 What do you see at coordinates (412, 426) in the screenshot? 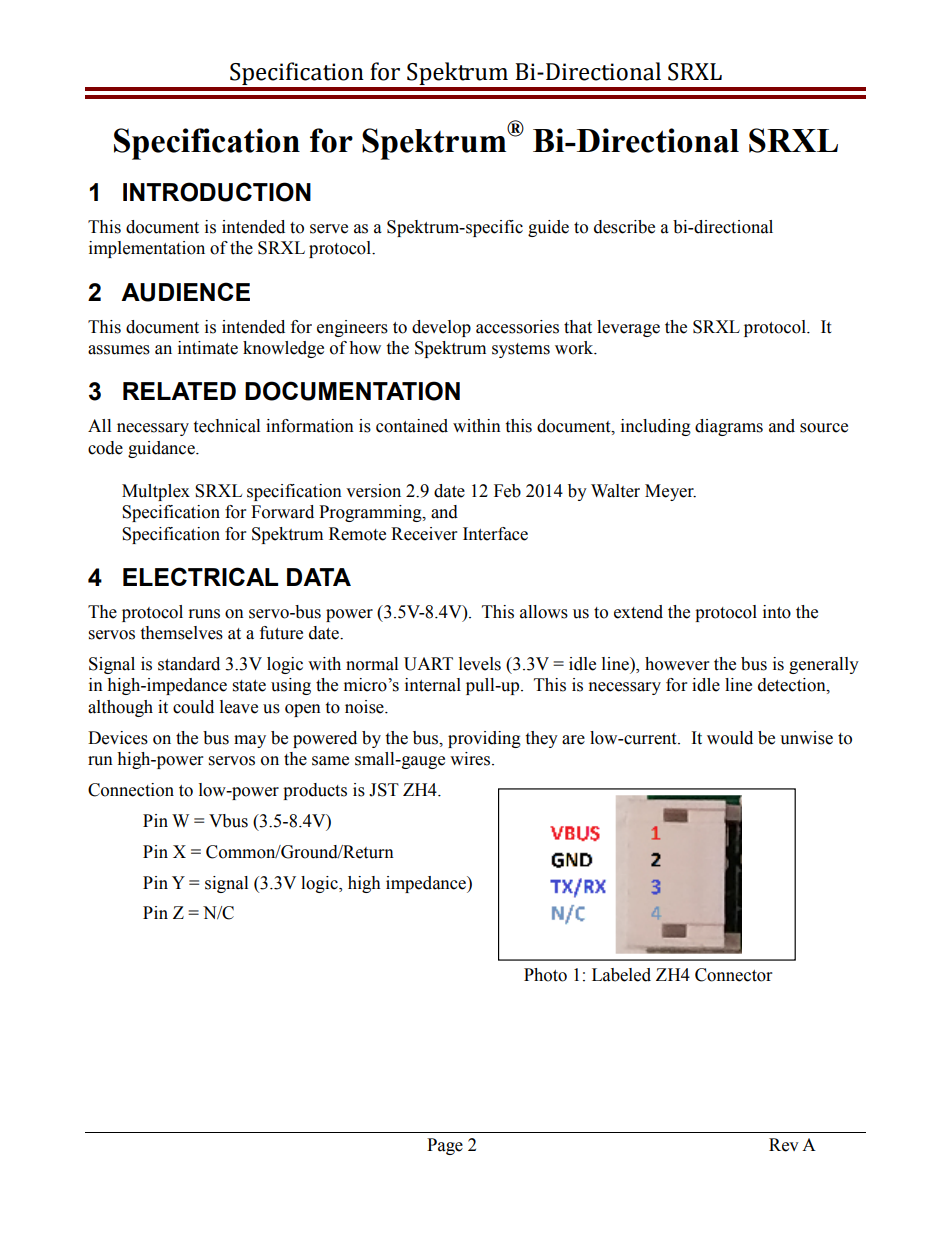
I see `contained` at bounding box center [412, 426].
